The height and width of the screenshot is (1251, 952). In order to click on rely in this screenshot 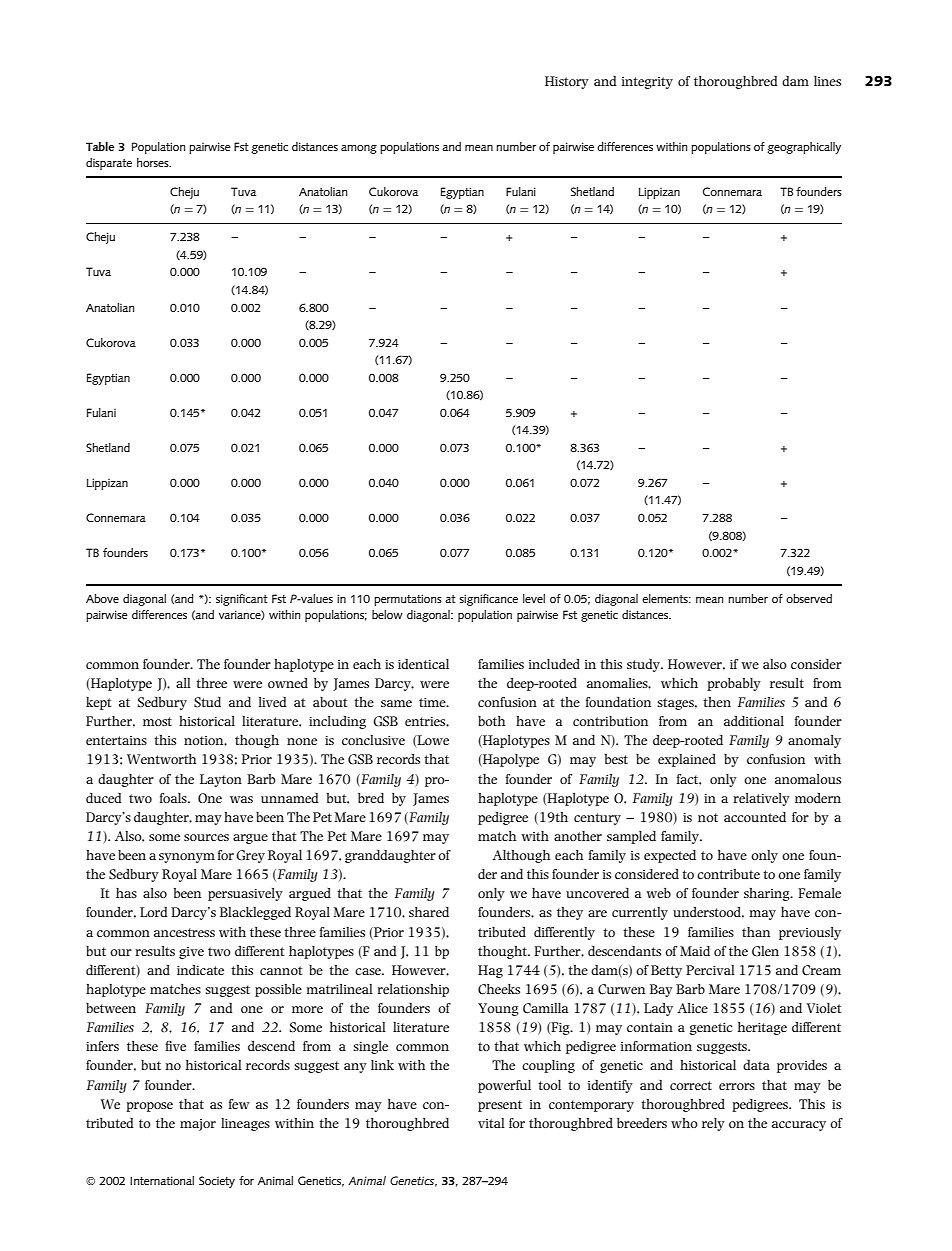, I will do `click(713, 1124)`.
